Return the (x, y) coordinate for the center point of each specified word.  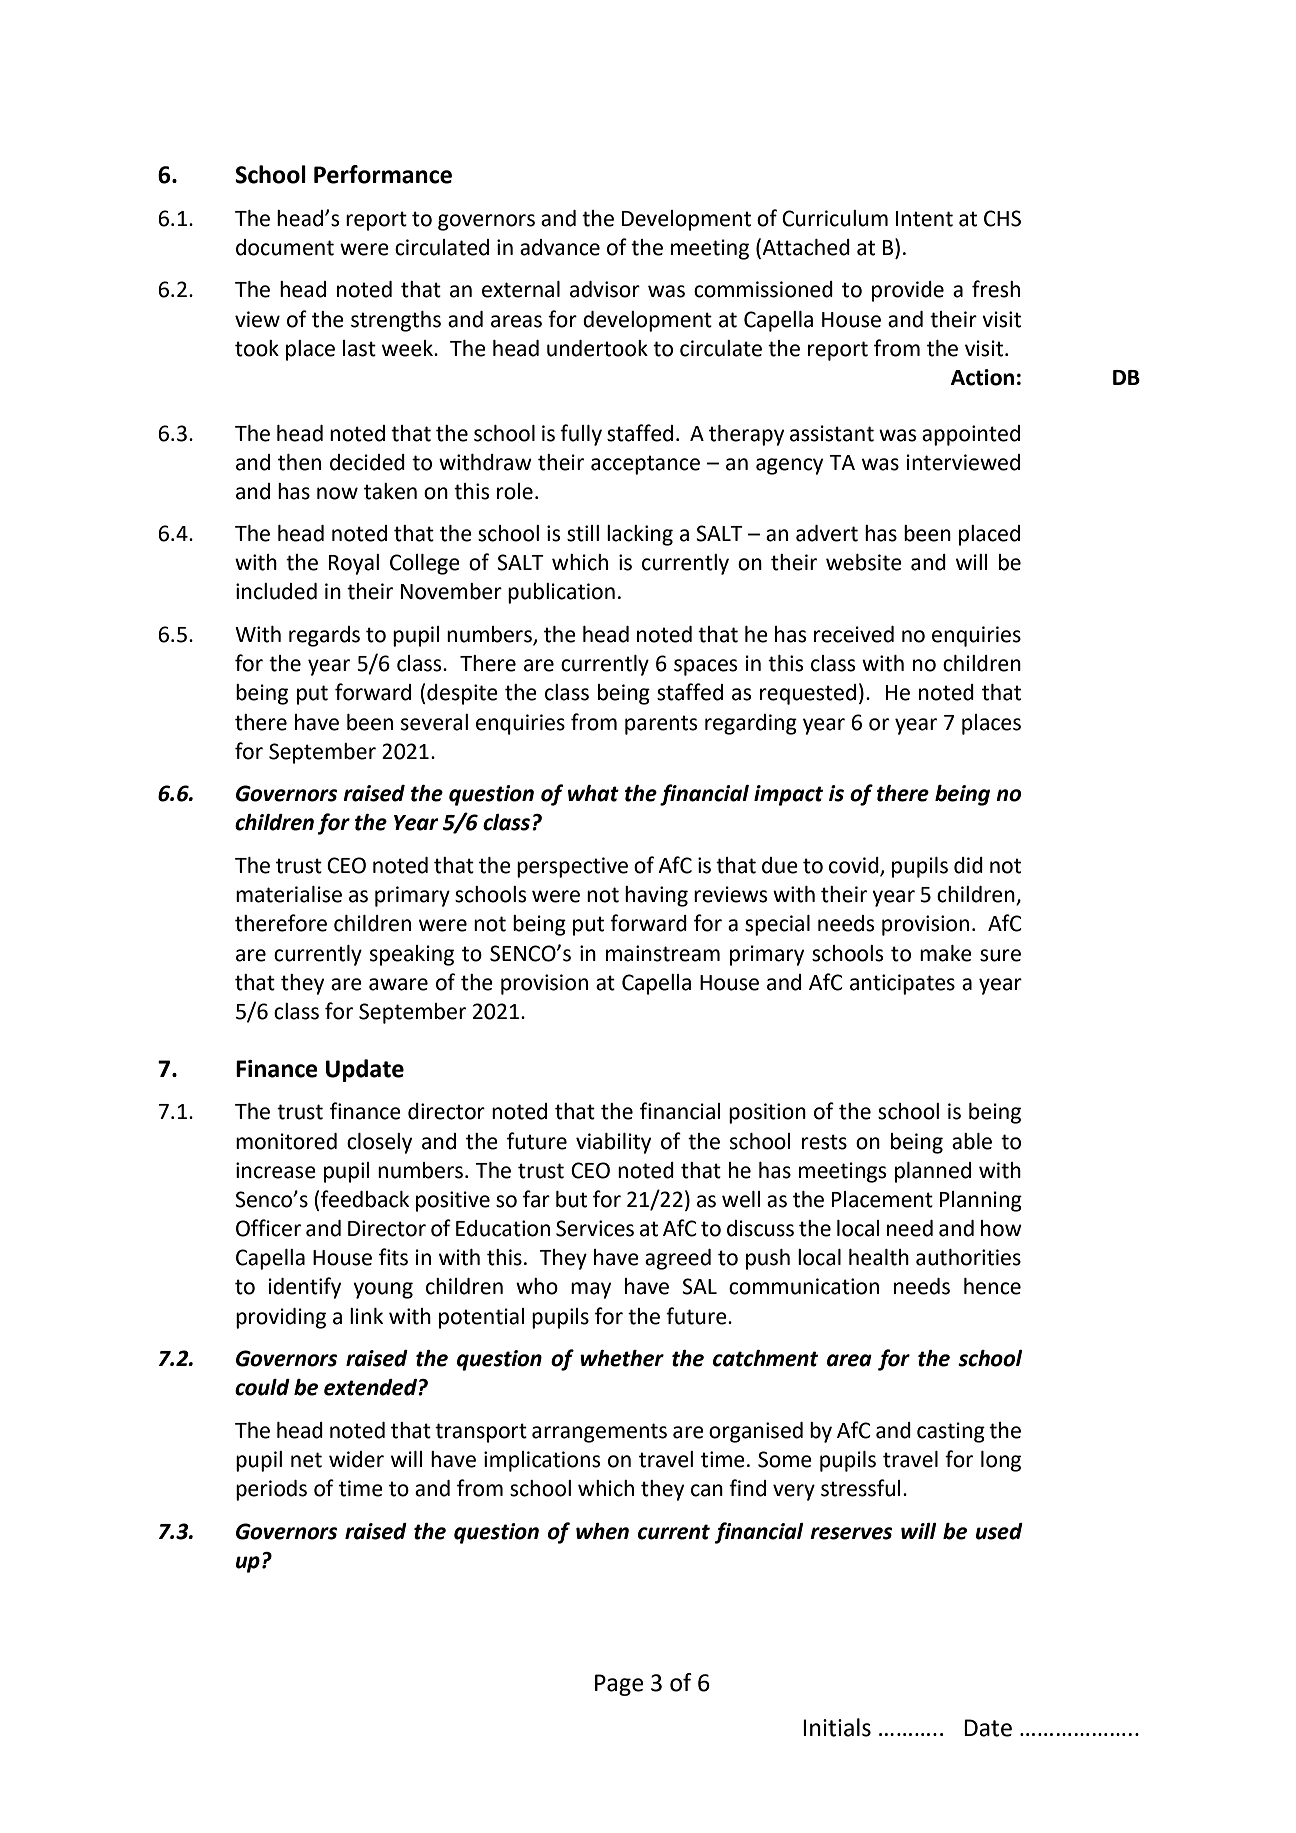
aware (398, 984)
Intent (924, 219)
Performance (383, 174)
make (946, 953)
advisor (605, 289)
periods (271, 1490)
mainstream (663, 953)
